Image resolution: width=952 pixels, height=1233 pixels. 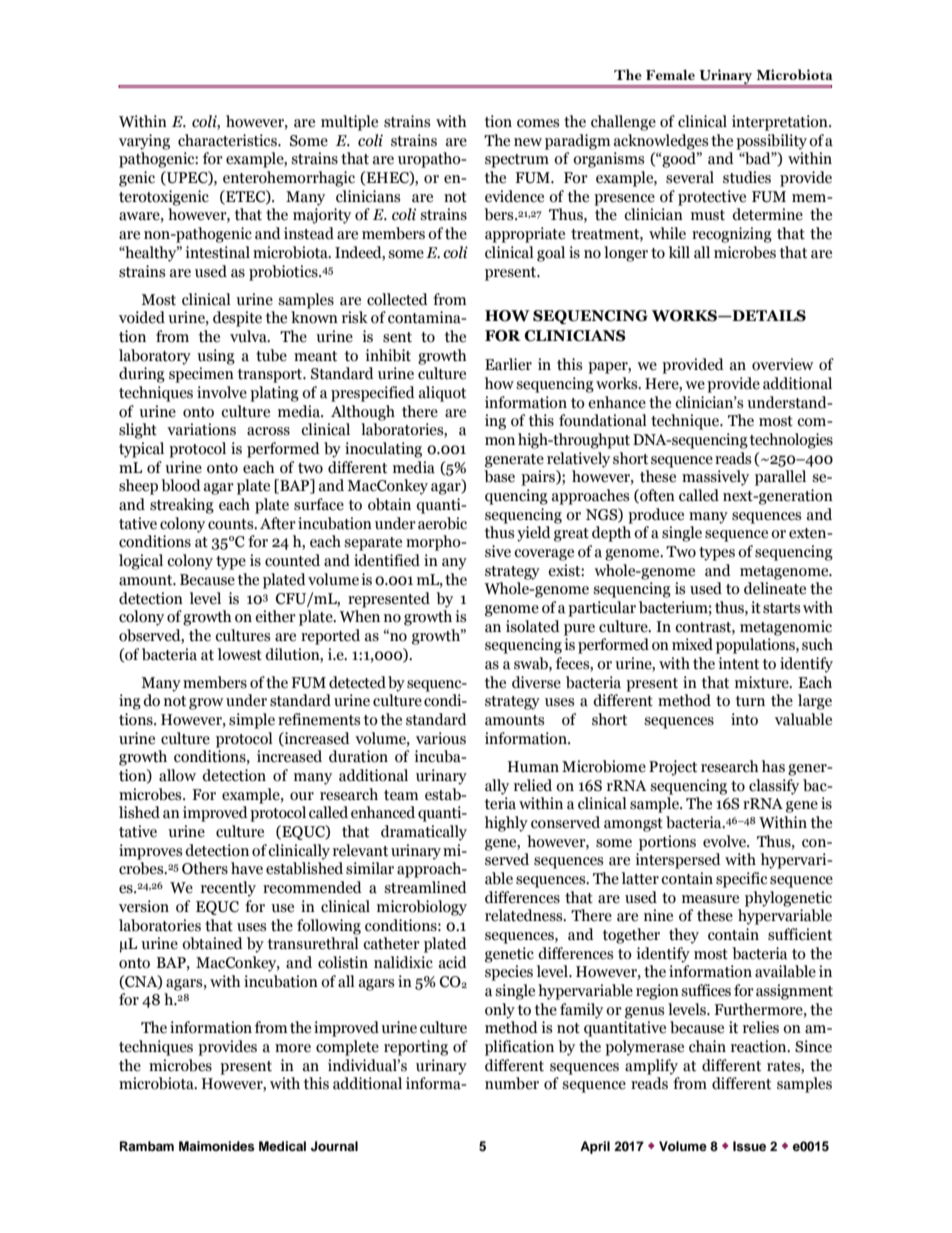 What do you see at coordinates (275, 616) in the screenshot?
I see `either` at bounding box center [275, 616].
